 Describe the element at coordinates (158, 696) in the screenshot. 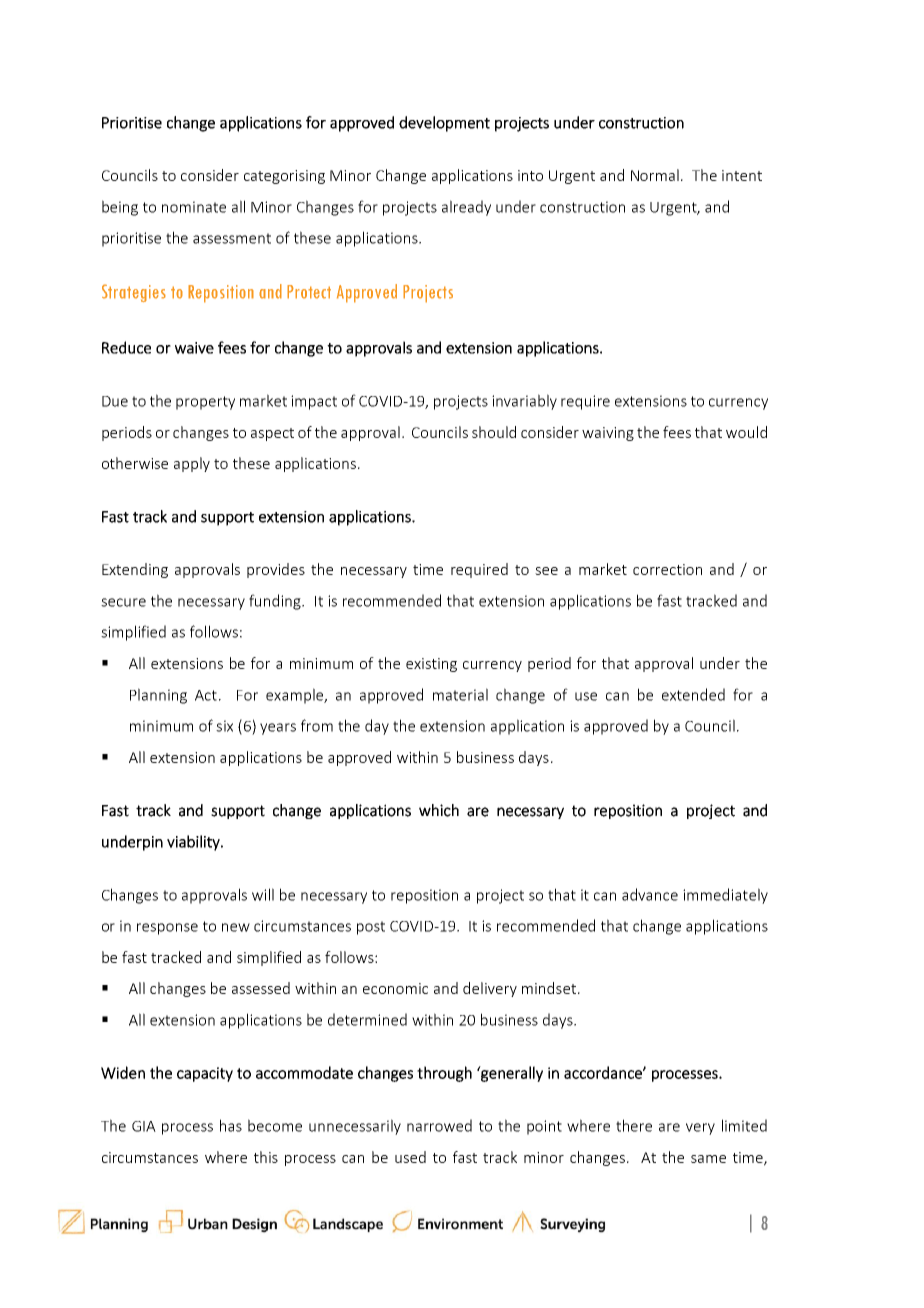

I see `Planning` at that location.
